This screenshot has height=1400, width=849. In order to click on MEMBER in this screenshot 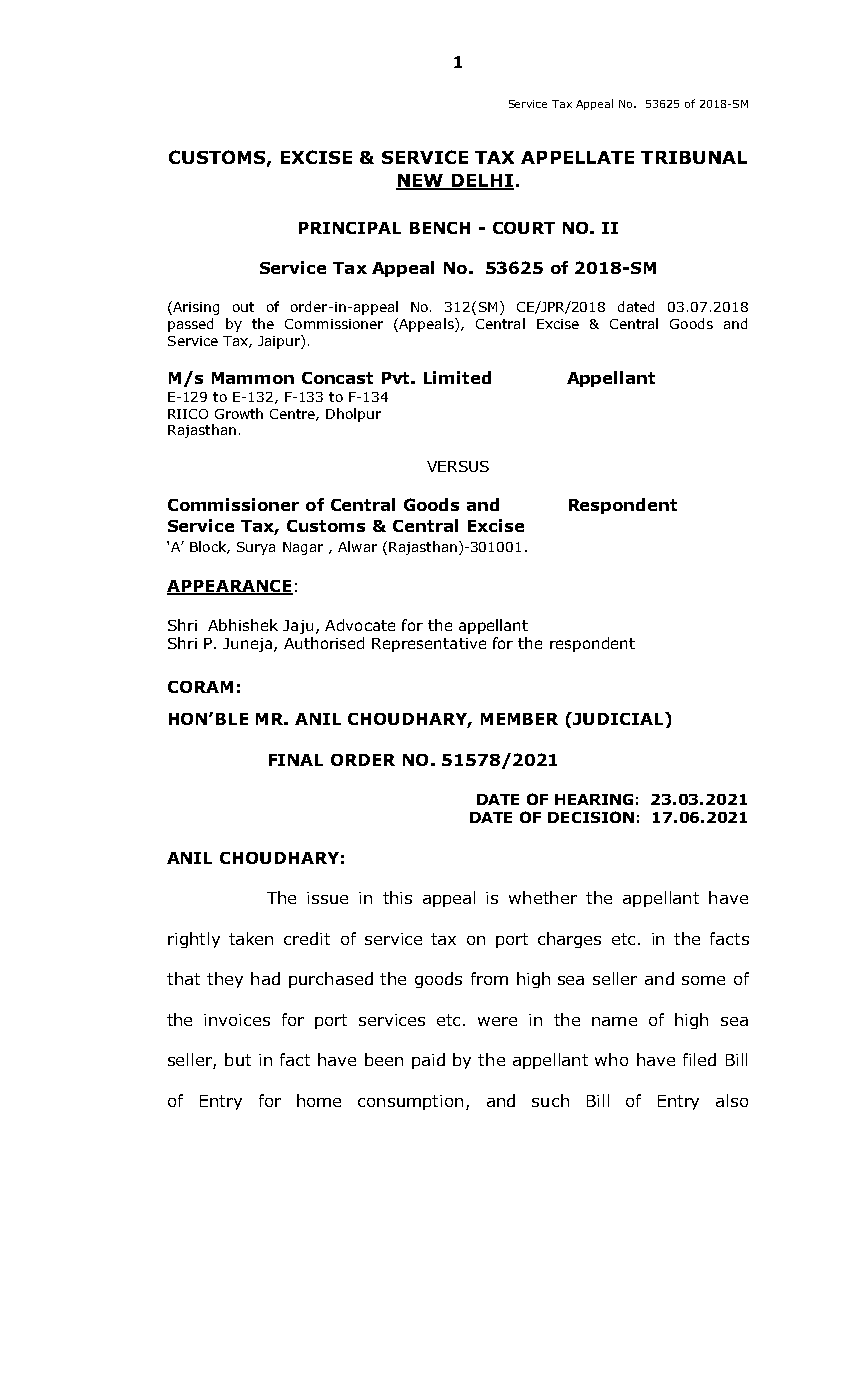, I will do `click(519, 719)`.
